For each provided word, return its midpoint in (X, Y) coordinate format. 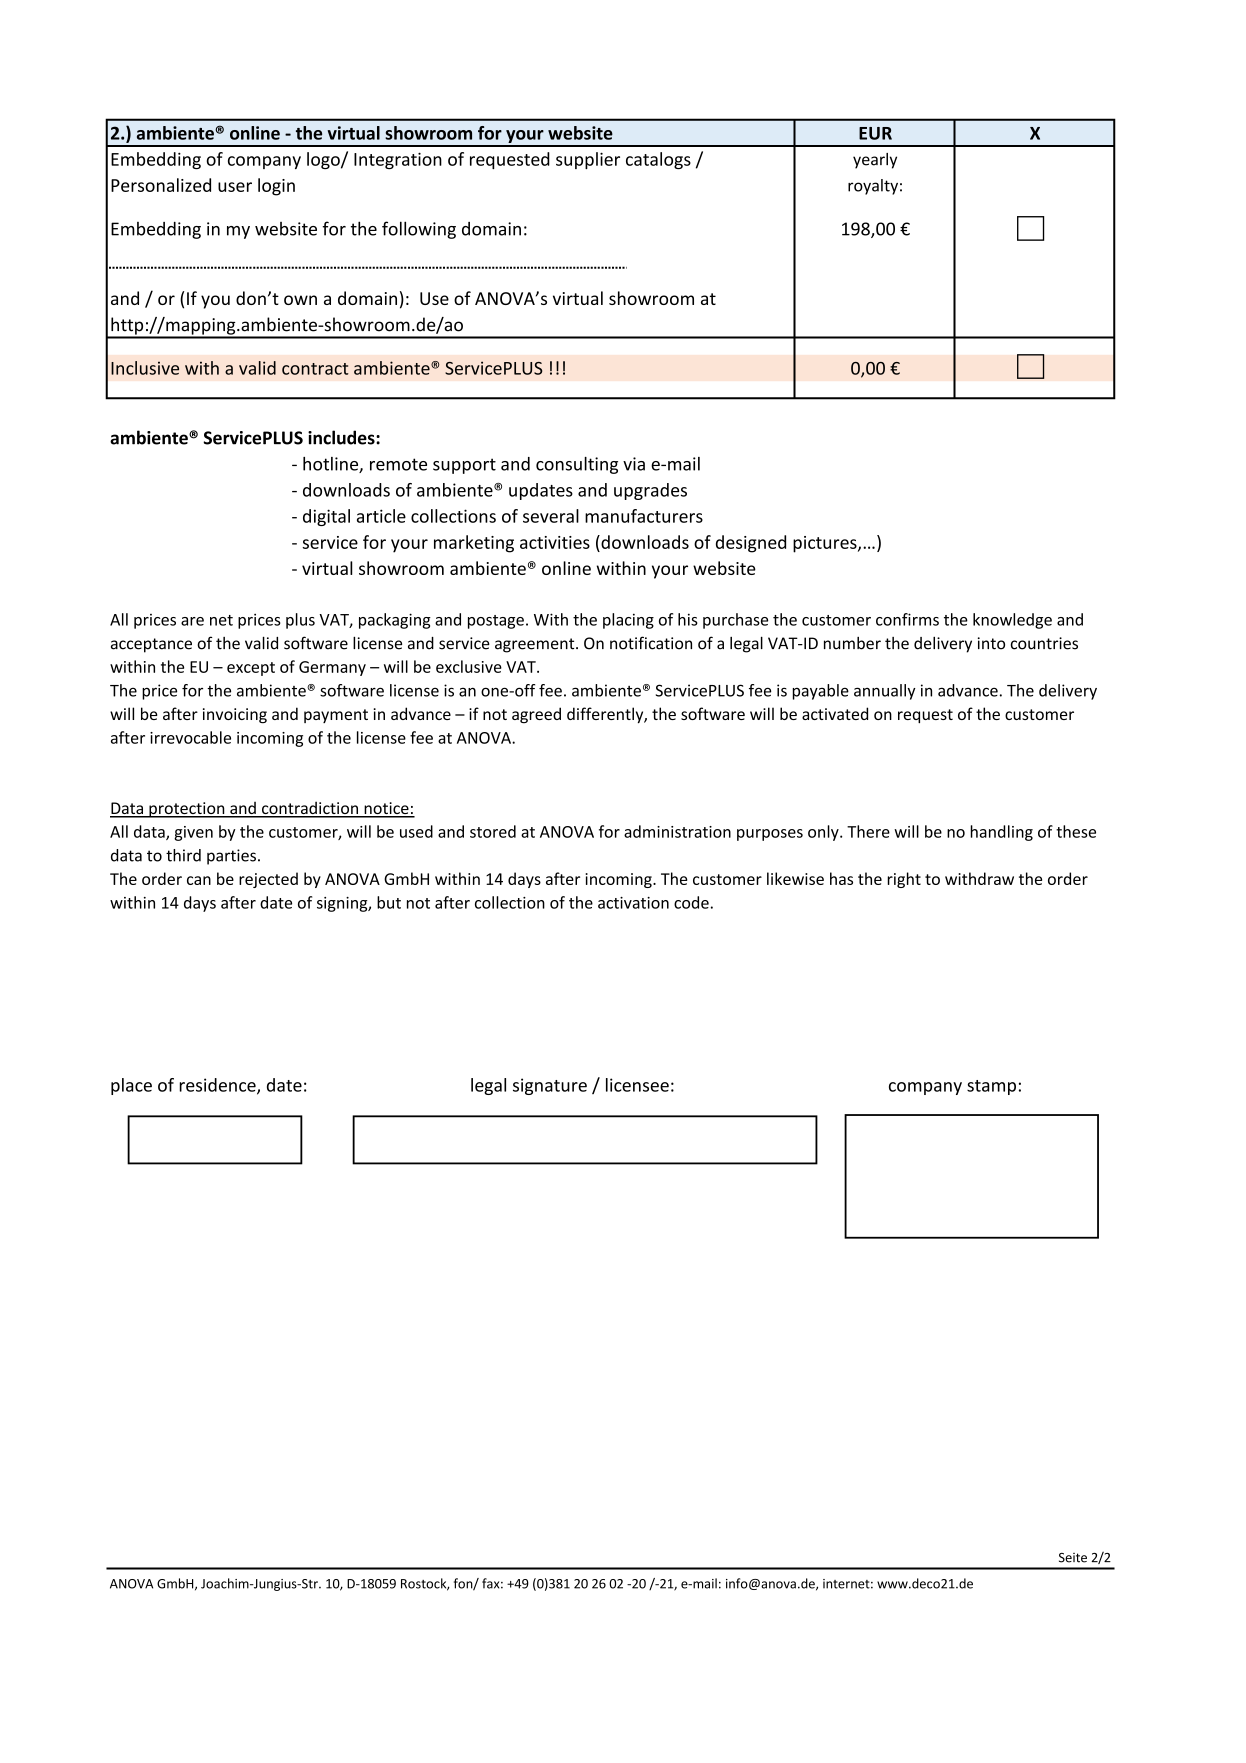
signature (550, 1086)
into (991, 643)
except (251, 669)
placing (628, 621)
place (131, 1086)
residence (218, 1086)
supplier (588, 160)
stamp (991, 1087)
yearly (875, 161)
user (235, 187)
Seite (1073, 1558)
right (904, 880)
